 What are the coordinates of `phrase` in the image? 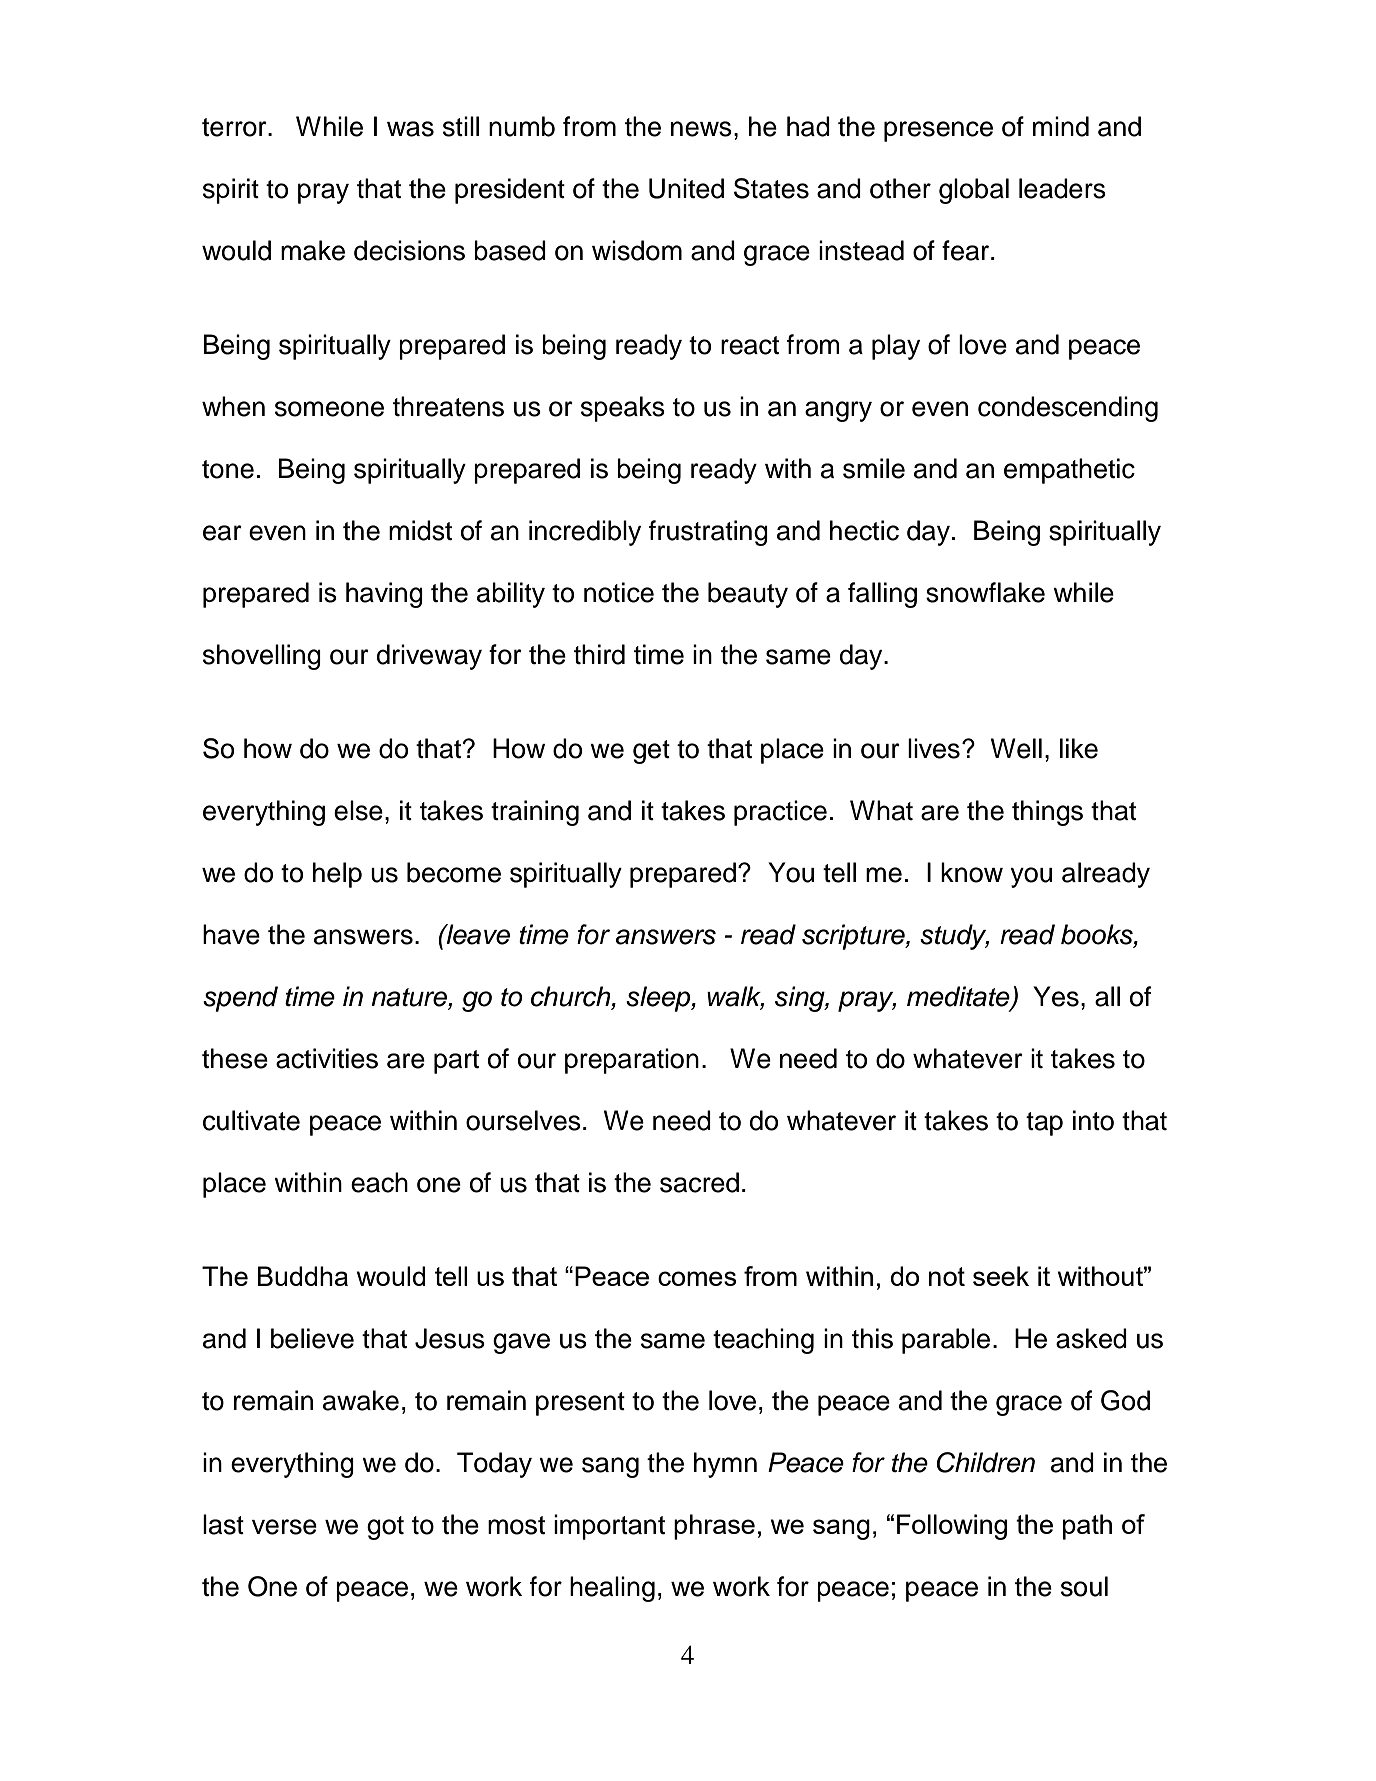 It's located at (714, 1527).
